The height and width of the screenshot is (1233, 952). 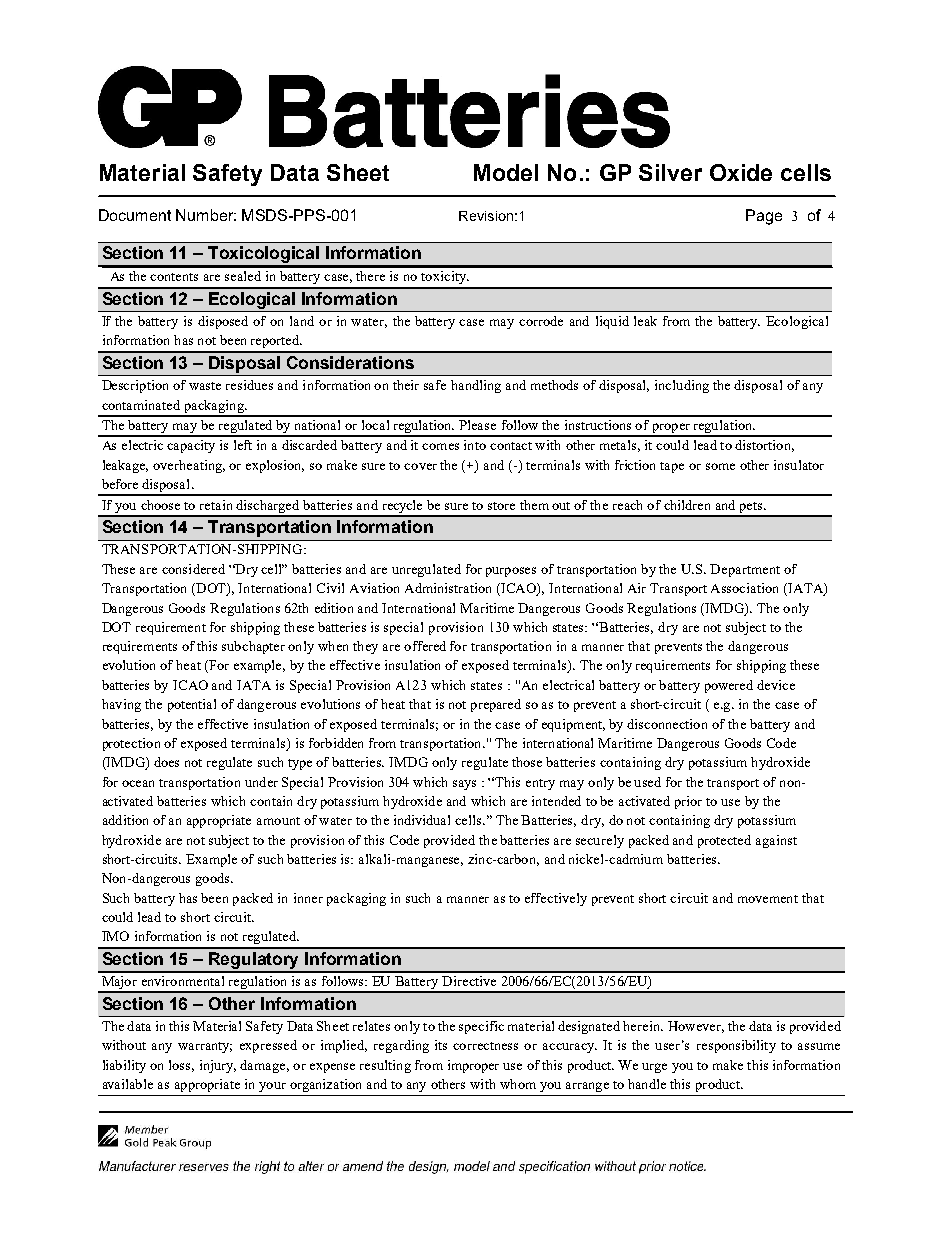 I want to click on prior, so click(x=688, y=802).
